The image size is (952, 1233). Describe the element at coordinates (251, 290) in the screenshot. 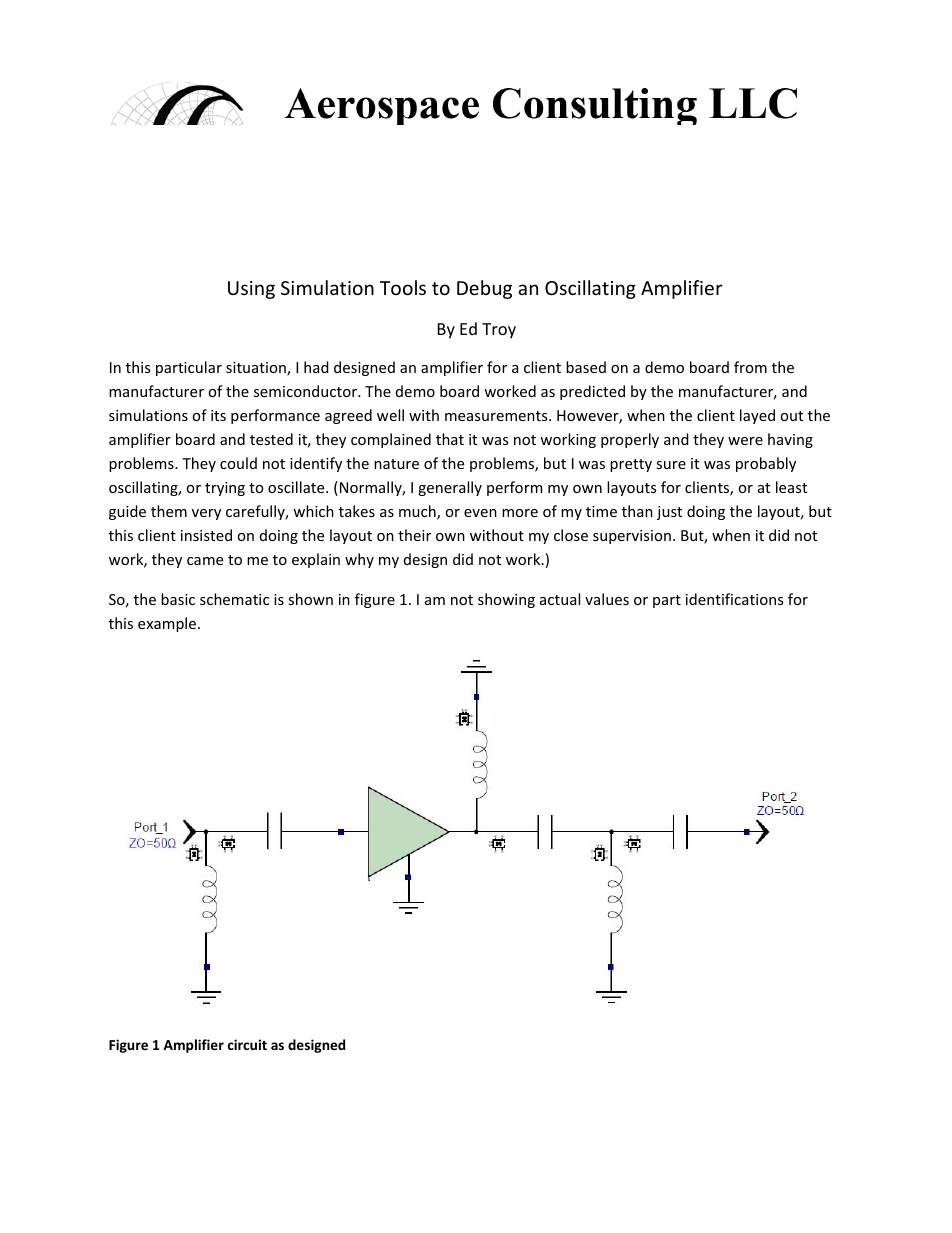

I see `Using` at that location.
